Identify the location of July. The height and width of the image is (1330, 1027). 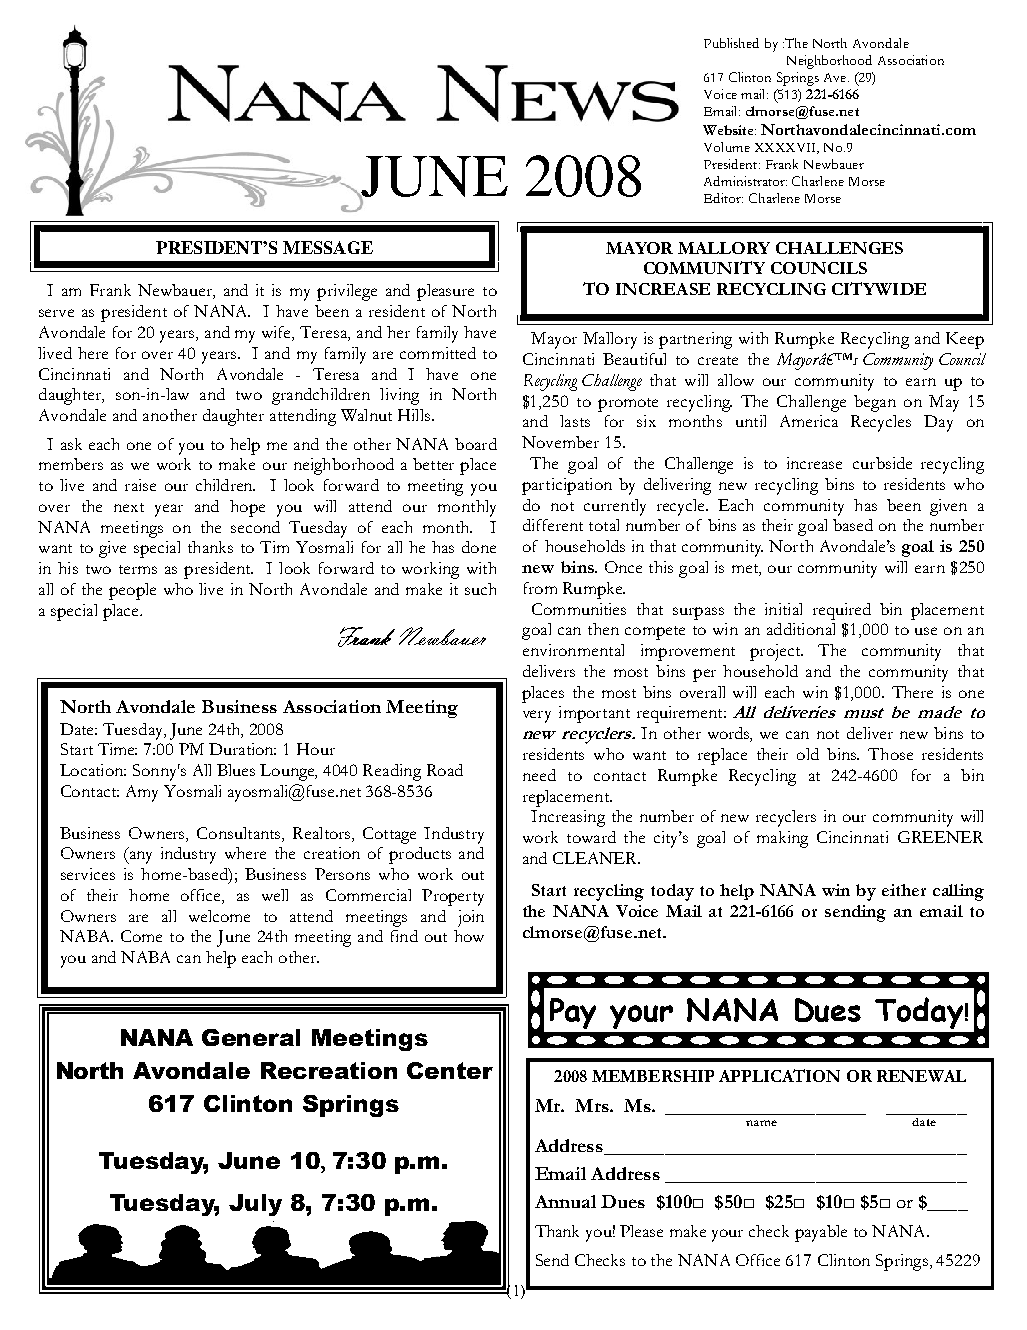
(255, 1205).
